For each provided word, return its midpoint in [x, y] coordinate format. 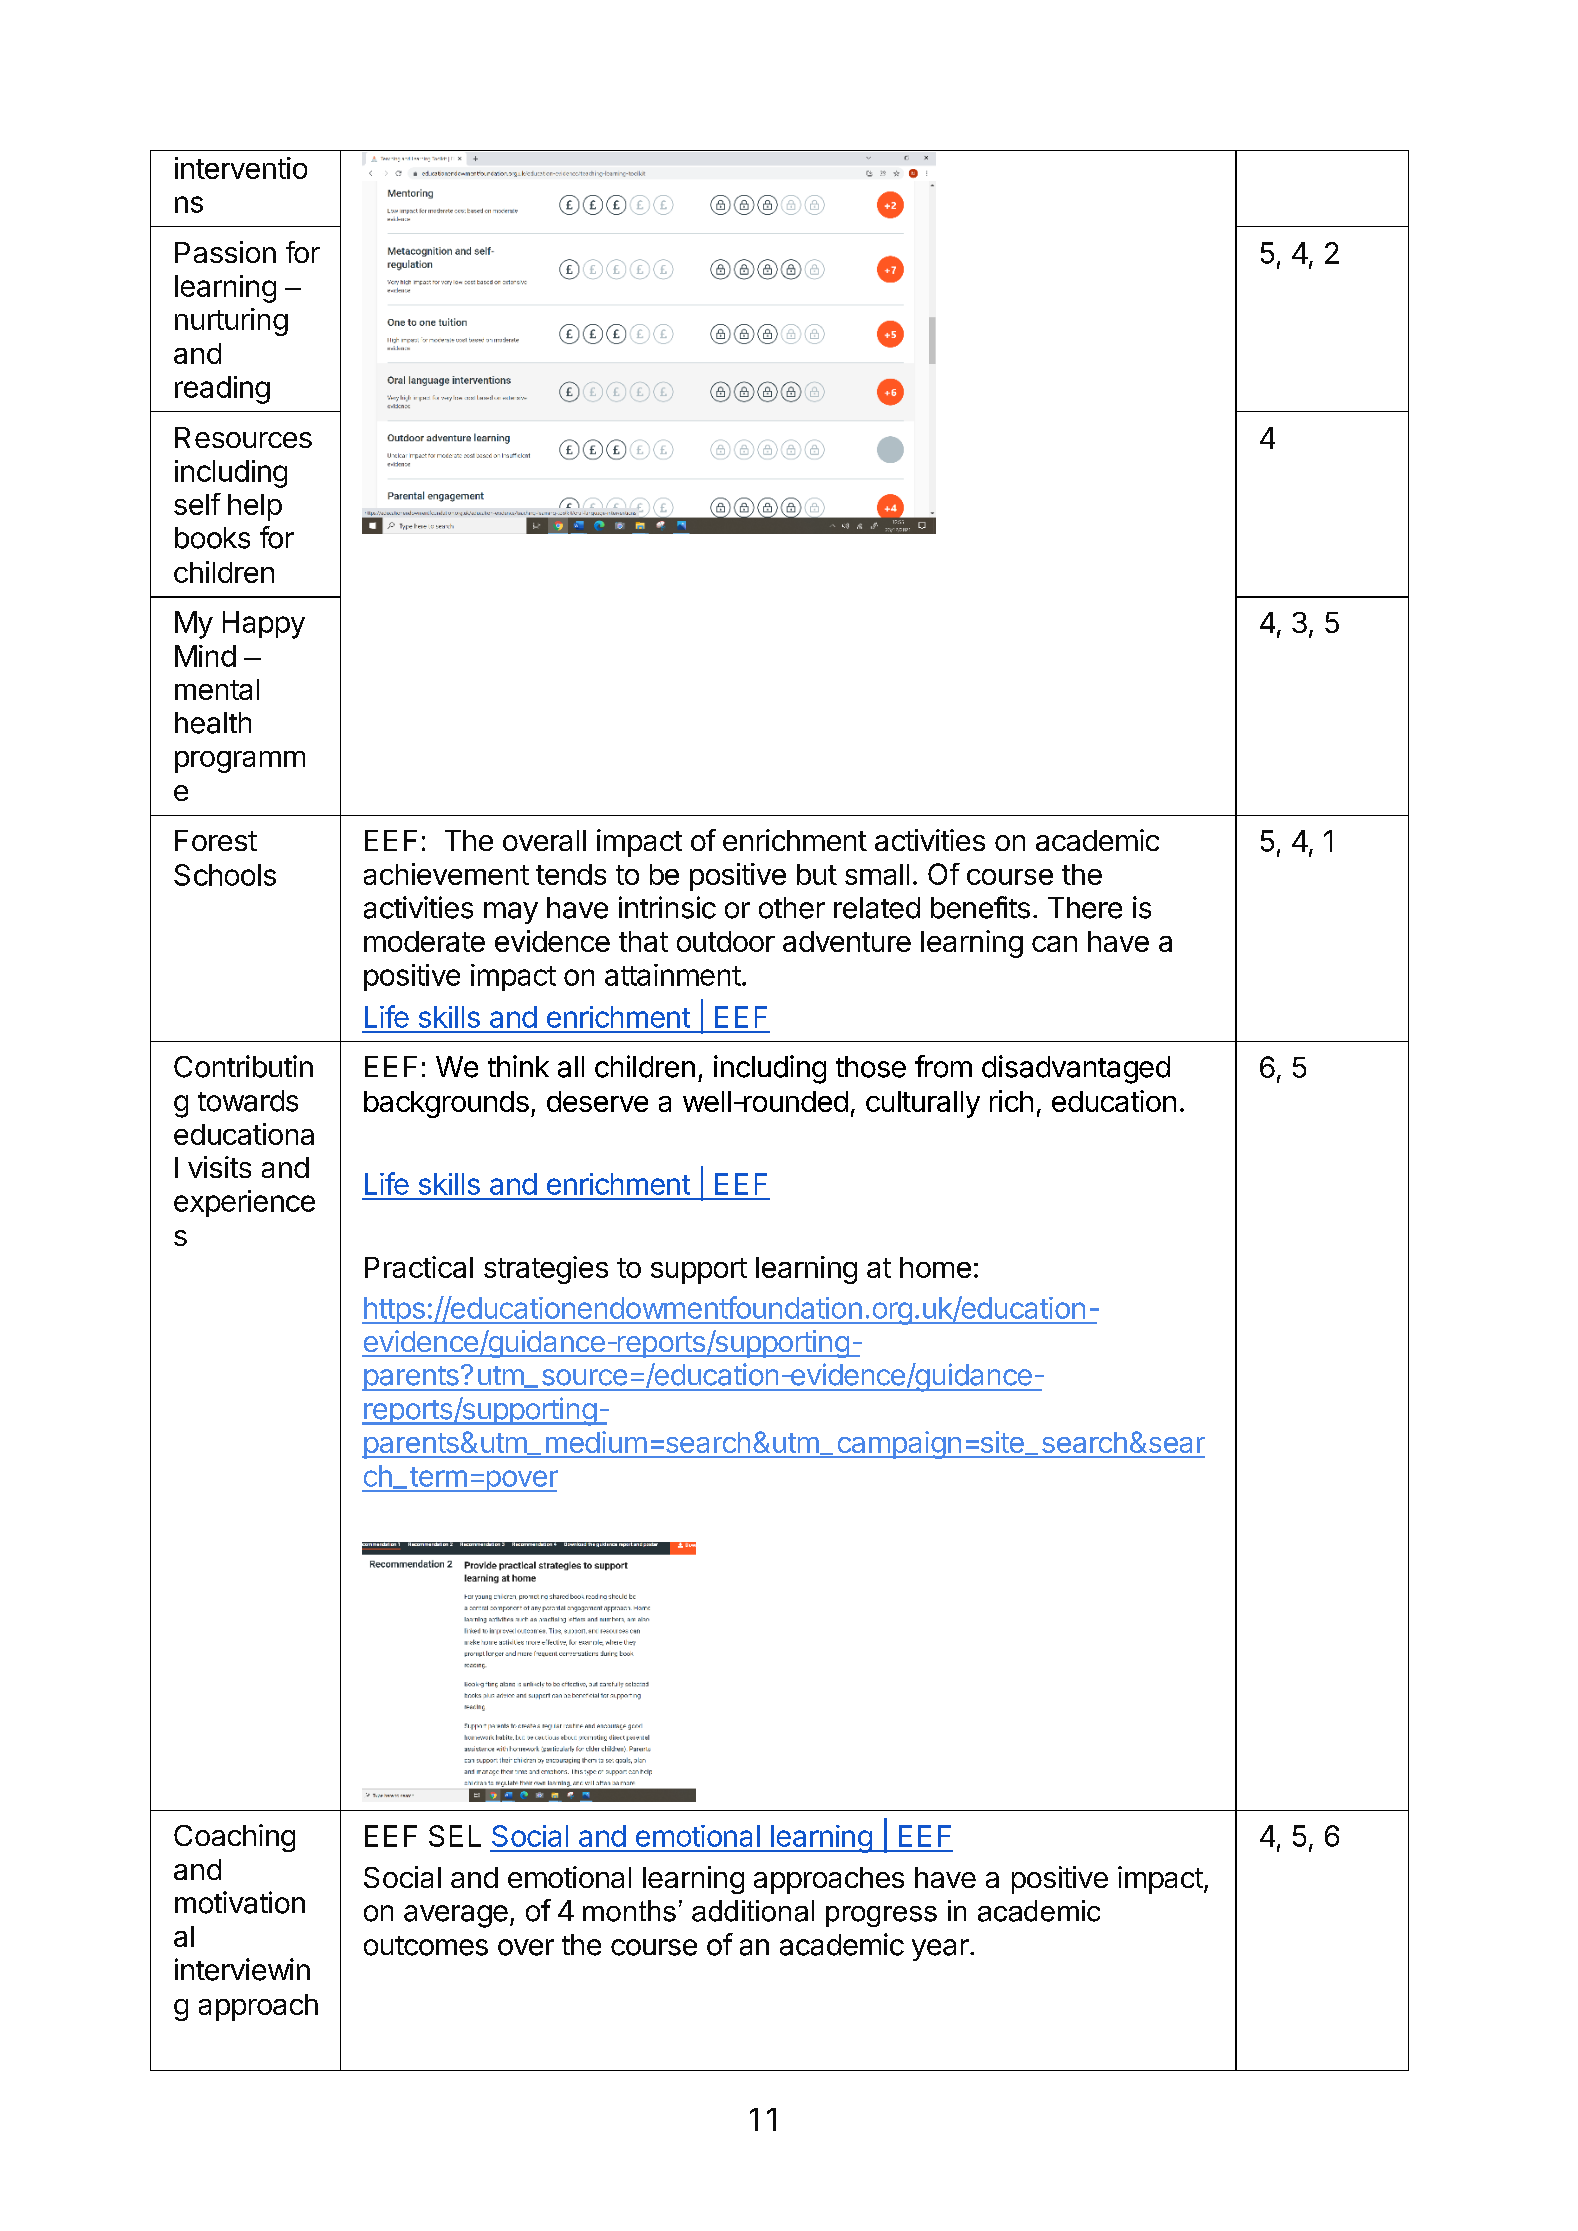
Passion [225, 252]
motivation [240, 1902]
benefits [980, 907]
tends [571, 874]
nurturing [231, 322]
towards [248, 1101]
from [943, 1066]
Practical [419, 1267]
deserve [597, 1101]
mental [217, 689]
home [935, 1267]
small [877, 874]
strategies [546, 1270]
